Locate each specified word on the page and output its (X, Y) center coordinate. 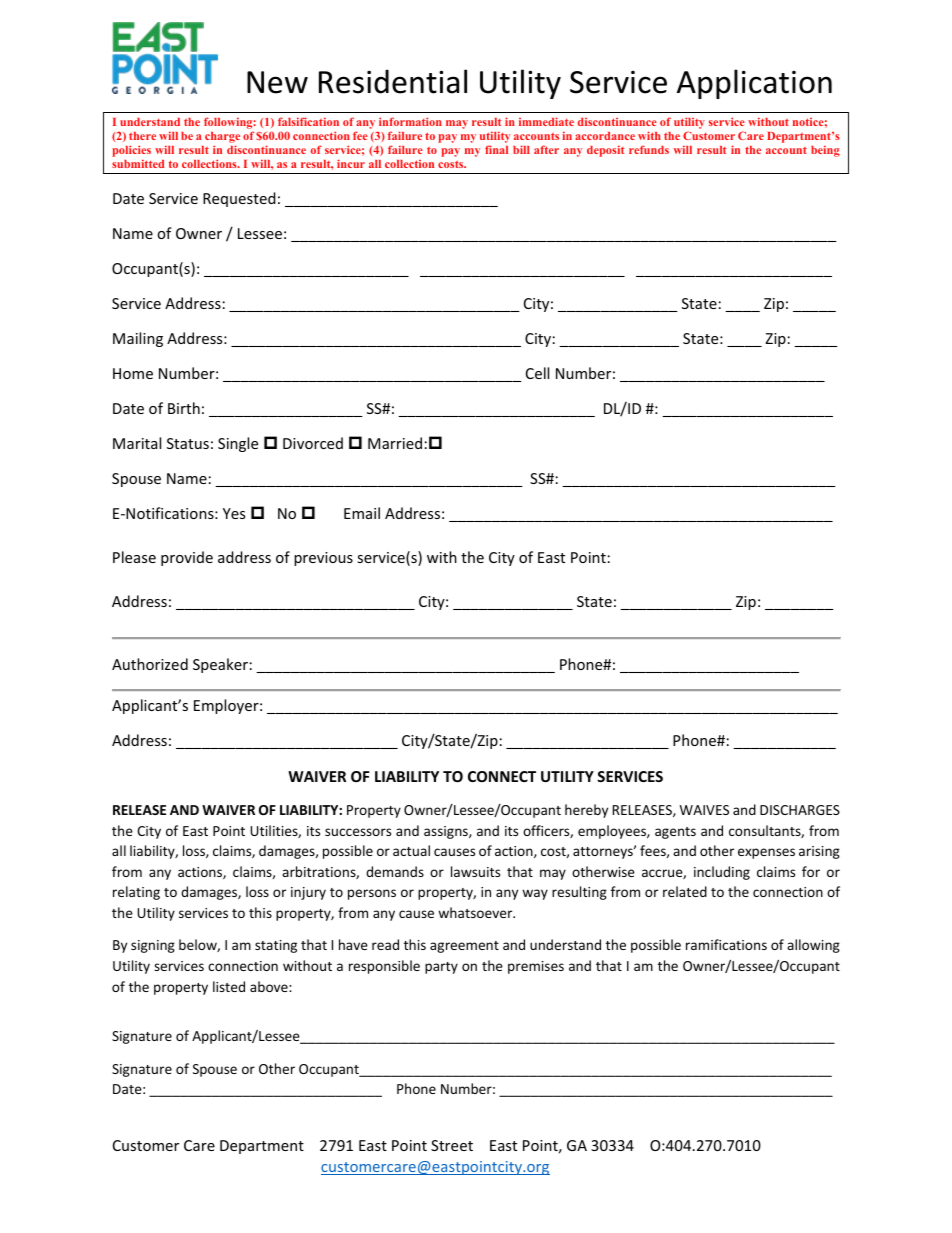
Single (238, 444)
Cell (537, 373)
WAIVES (704, 810)
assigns (447, 832)
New (277, 82)
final (496, 149)
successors (358, 832)
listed (229, 986)
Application (754, 84)
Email (362, 513)
